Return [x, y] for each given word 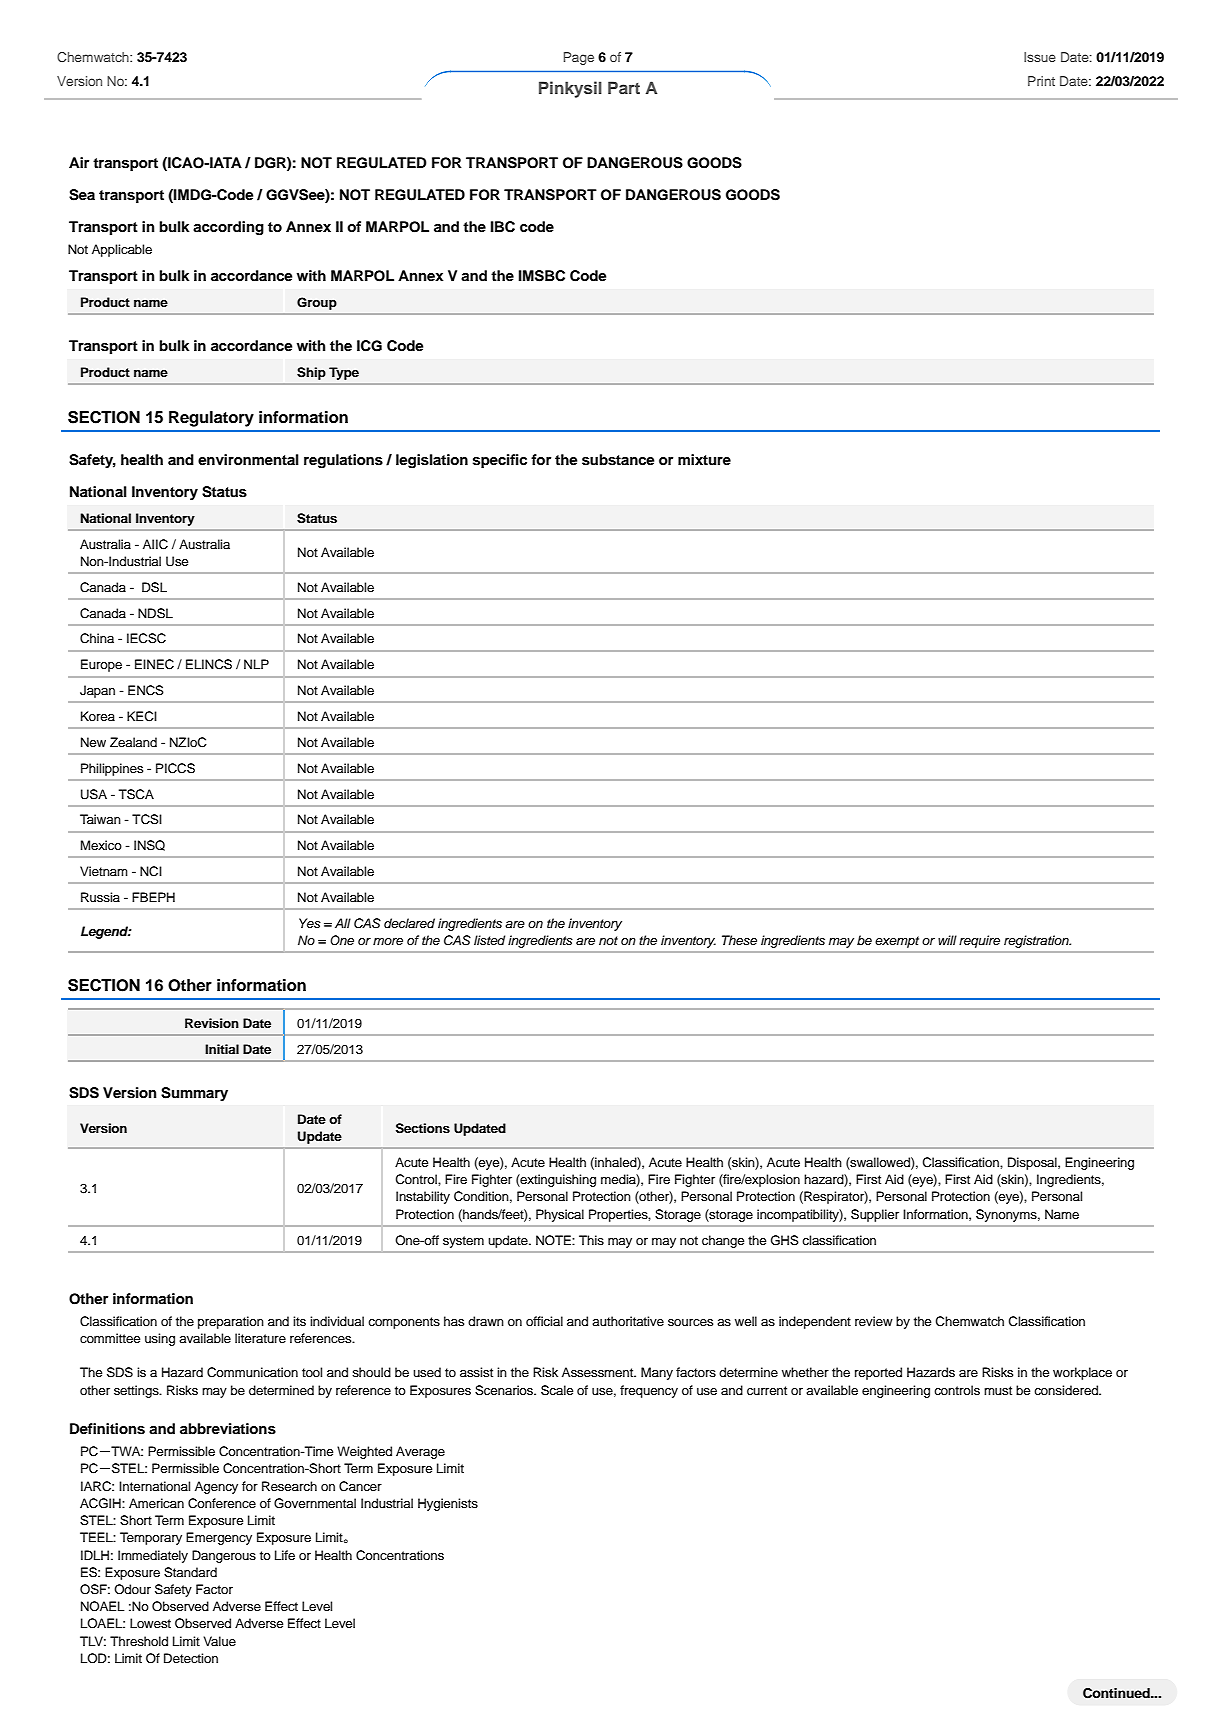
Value [220, 1641]
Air [79, 162]
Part [624, 87]
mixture [704, 459]
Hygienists [448, 1504]
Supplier [875, 1215]
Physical [560, 1215]
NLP [256, 664]
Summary [194, 1094]
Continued [1117, 1693]
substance [618, 460]
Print [1041, 81]
